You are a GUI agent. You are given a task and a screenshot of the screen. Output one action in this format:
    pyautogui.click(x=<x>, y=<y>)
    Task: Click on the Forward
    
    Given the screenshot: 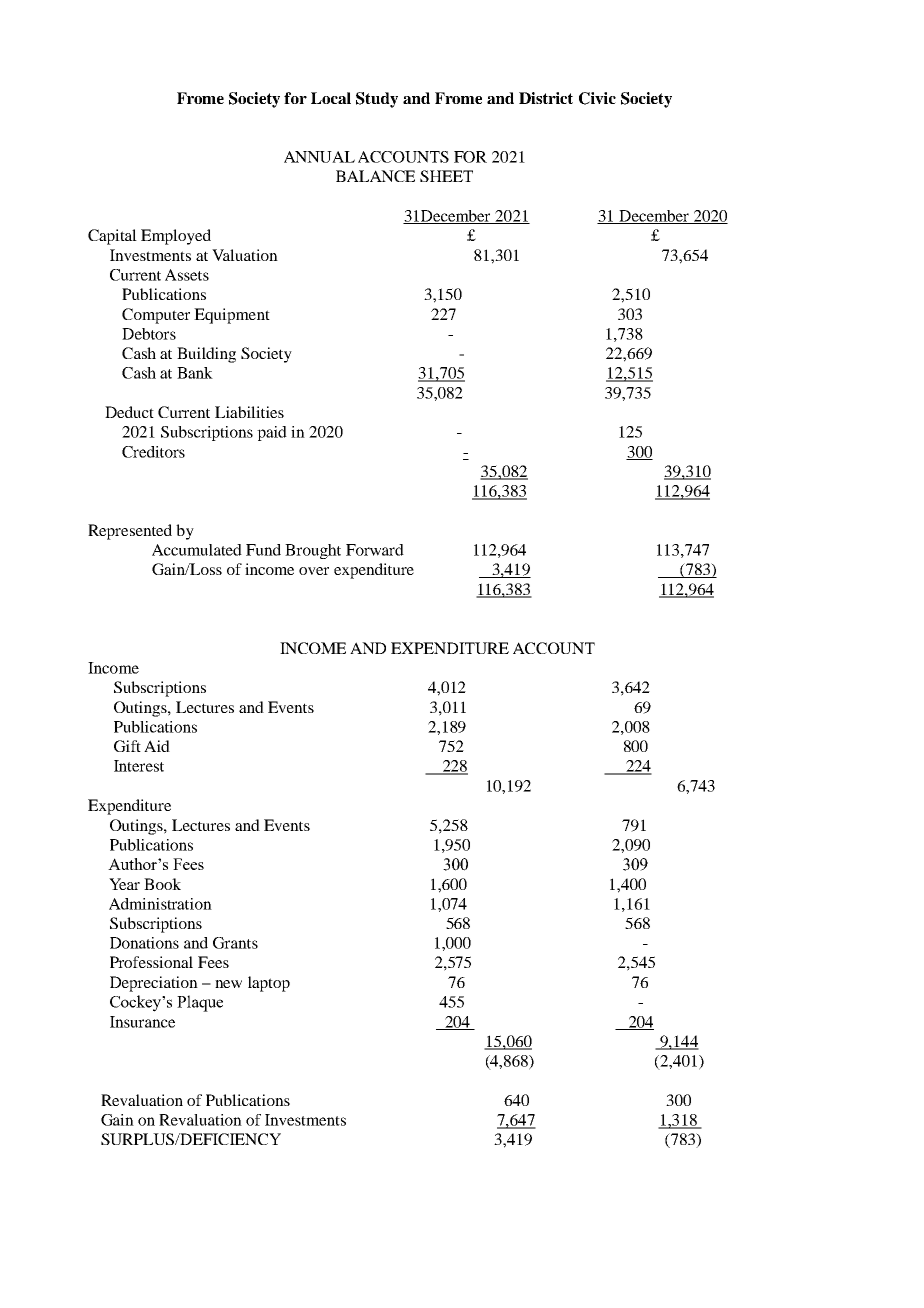 What is the action you would take?
    pyautogui.click(x=375, y=550)
